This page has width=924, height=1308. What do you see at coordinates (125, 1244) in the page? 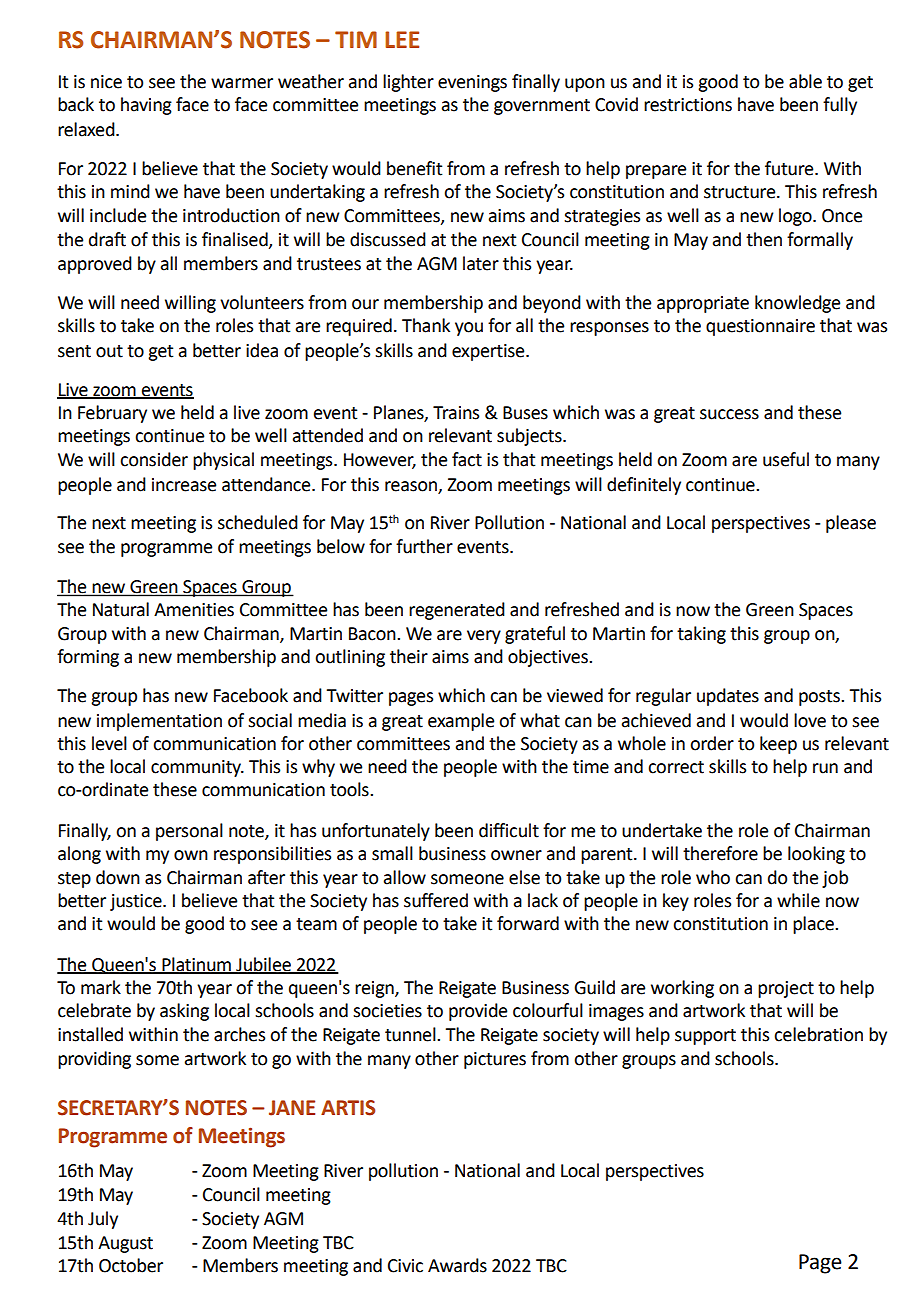
I see `August` at bounding box center [125, 1244].
